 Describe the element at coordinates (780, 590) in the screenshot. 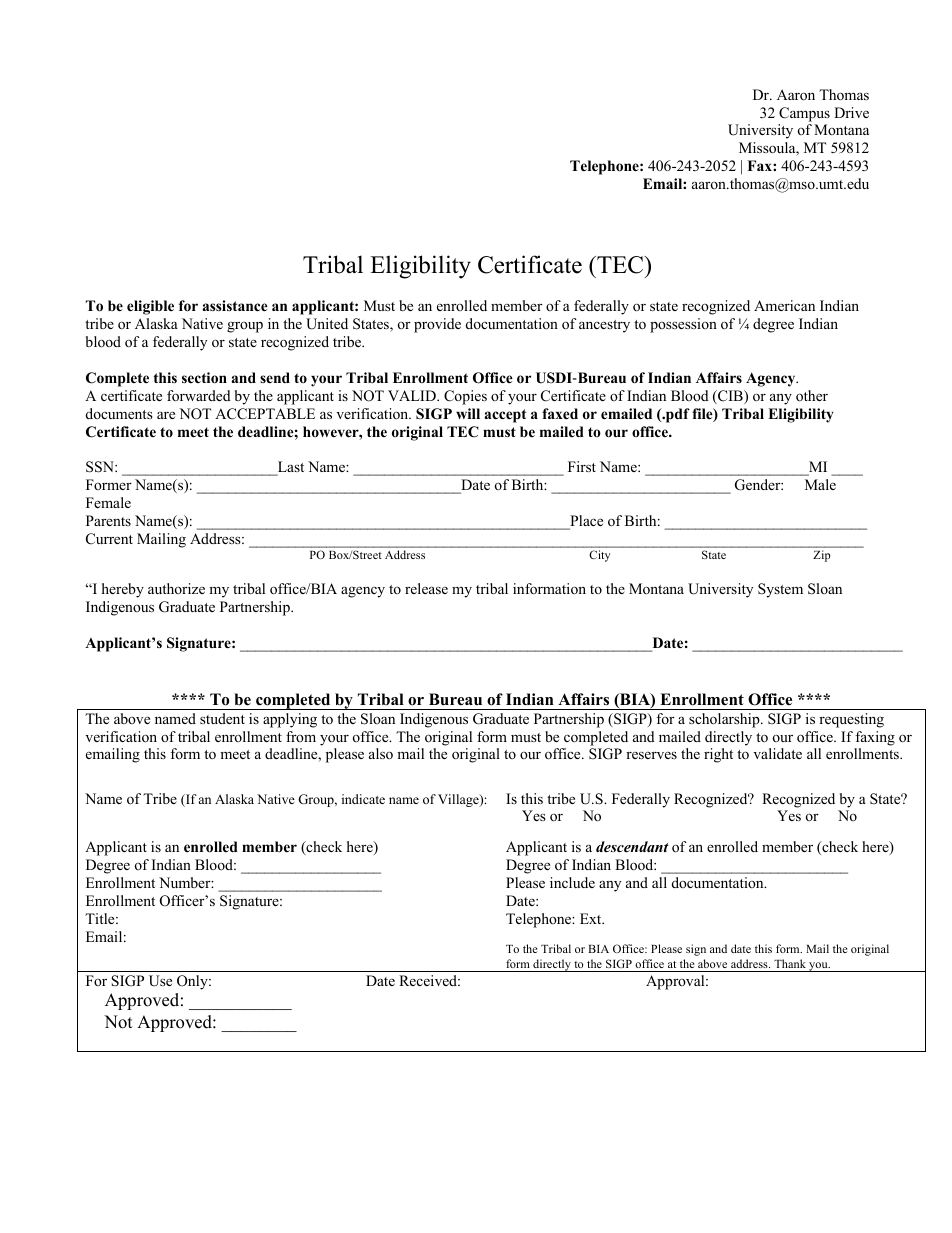

I see `System` at that location.
